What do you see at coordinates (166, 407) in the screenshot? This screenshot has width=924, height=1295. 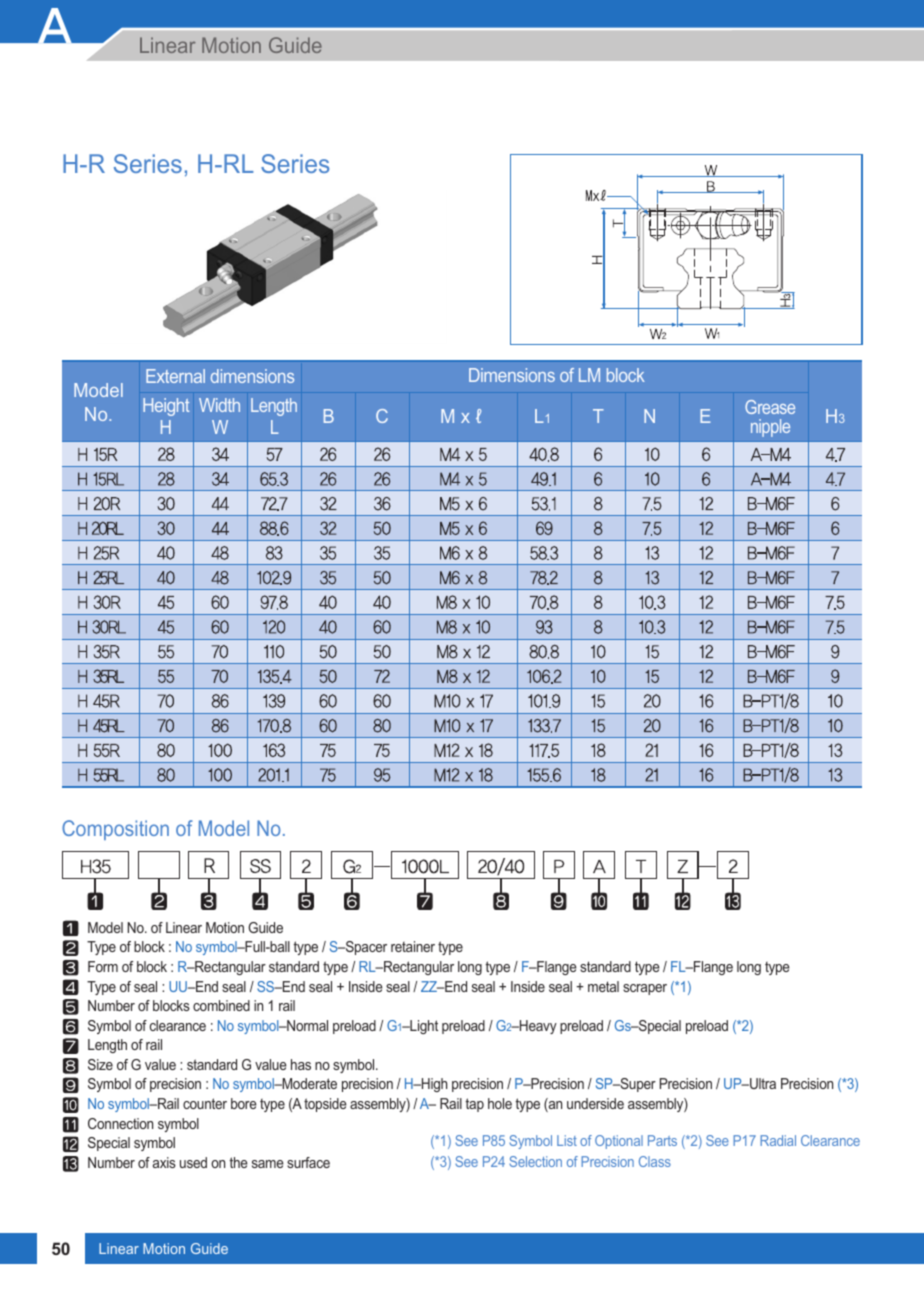 I see `Height` at bounding box center [166, 407].
